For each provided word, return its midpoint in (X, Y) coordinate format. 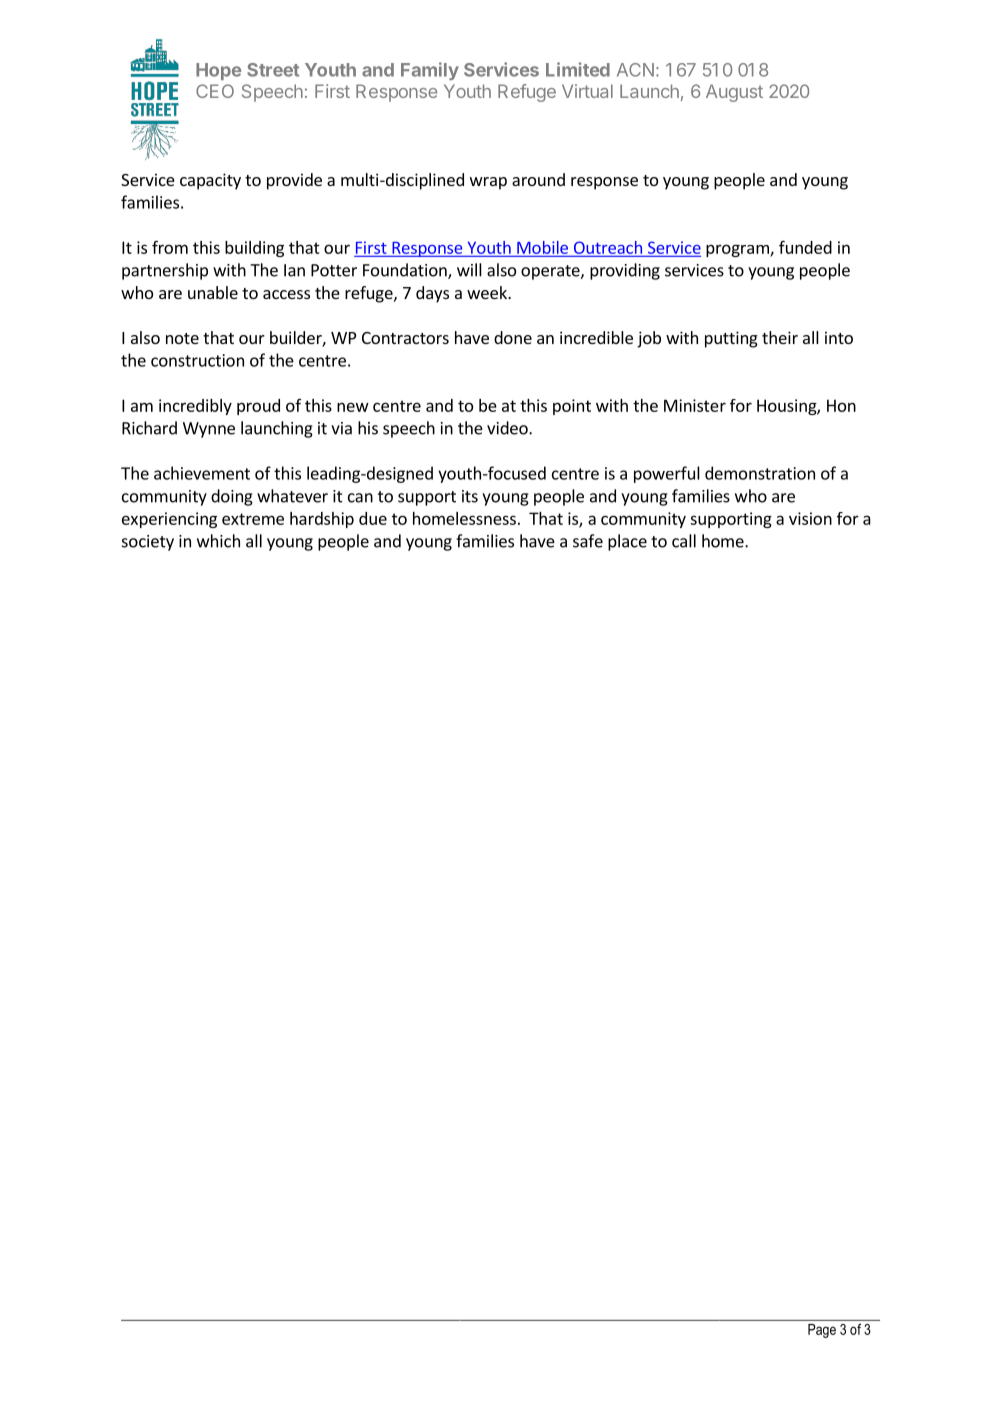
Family (430, 71)
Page (822, 1331)
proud (258, 407)
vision (810, 518)
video (508, 428)
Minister (695, 405)
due (373, 518)
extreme (253, 519)
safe (588, 541)
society (148, 543)
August (734, 93)
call (684, 541)
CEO (215, 91)
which (218, 541)
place (627, 542)
